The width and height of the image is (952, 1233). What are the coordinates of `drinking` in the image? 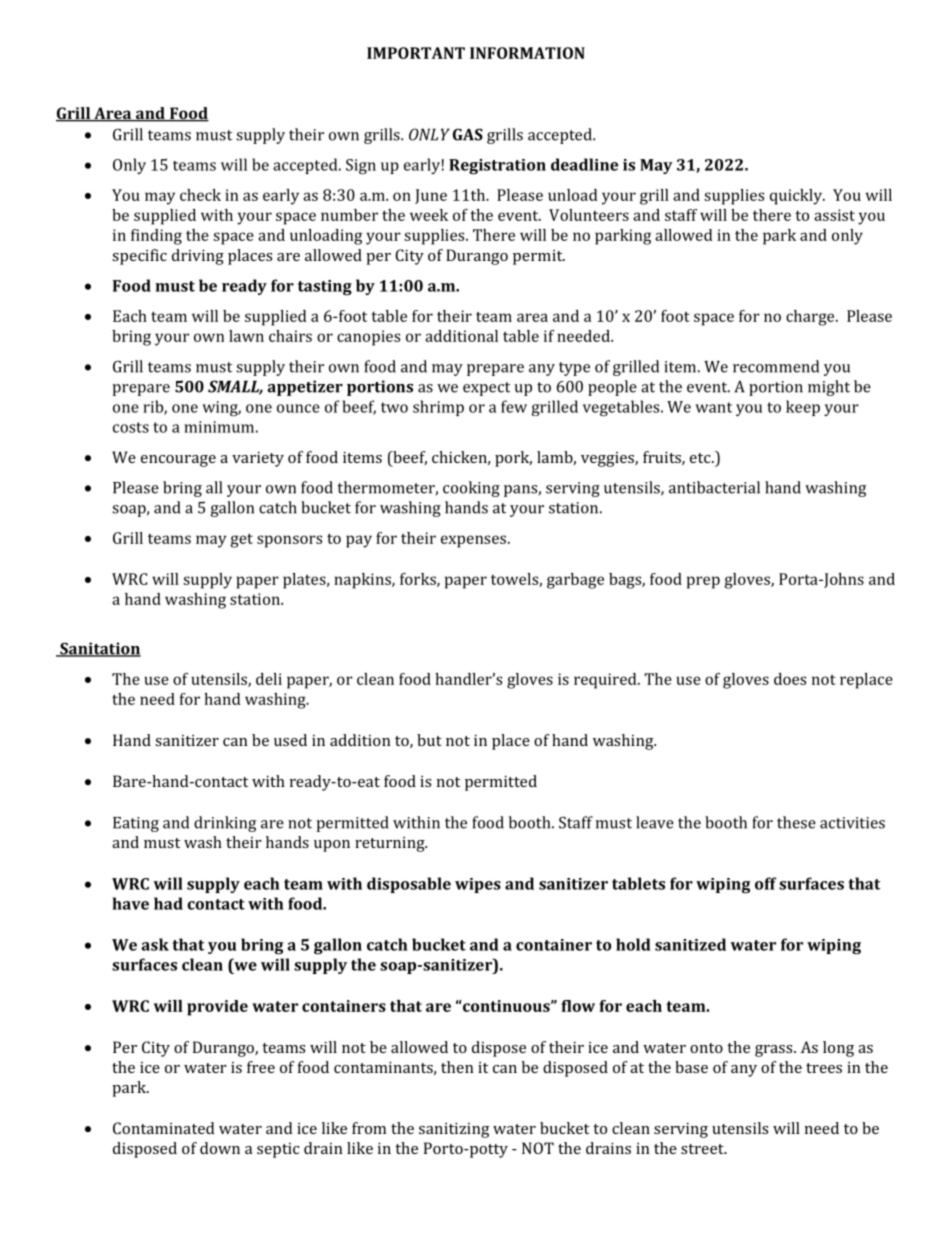 It's located at (225, 824).
